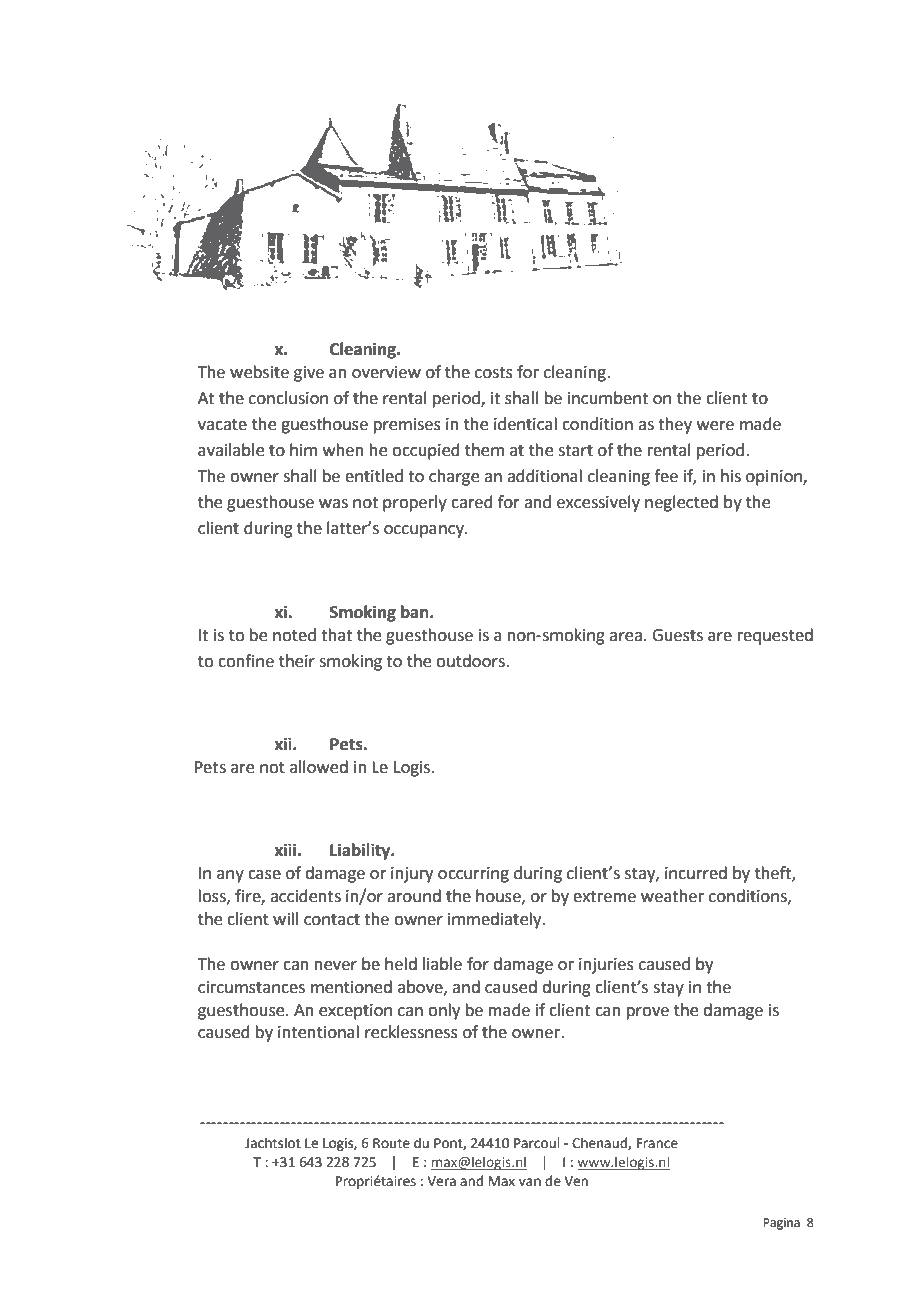 The height and width of the screenshot is (1308, 924). What do you see at coordinates (288, 398) in the screenshot?
I see `conclusion` at bounding box center [288, 398].
